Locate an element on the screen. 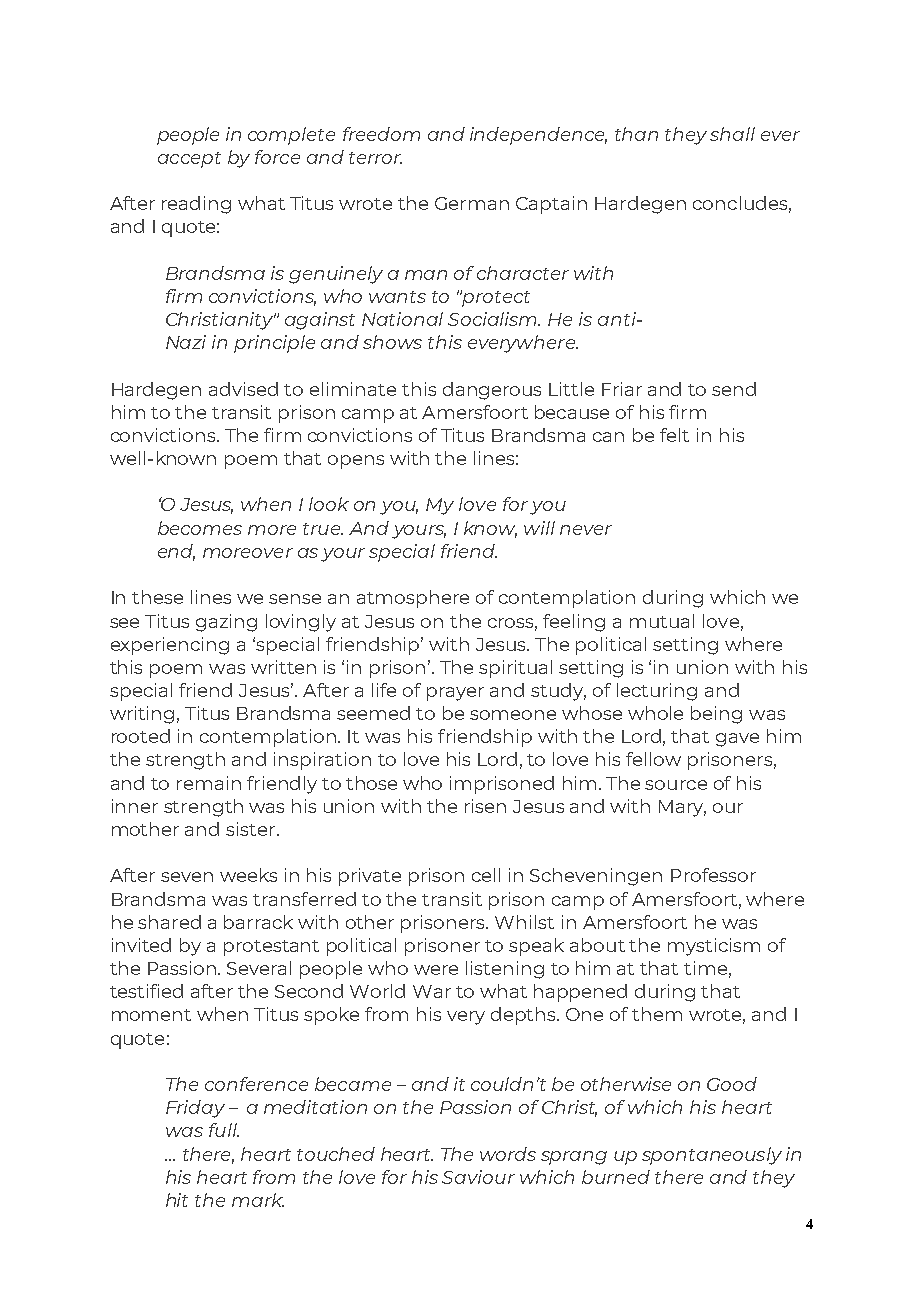  experiencing is located at coordinates (170, 646).
